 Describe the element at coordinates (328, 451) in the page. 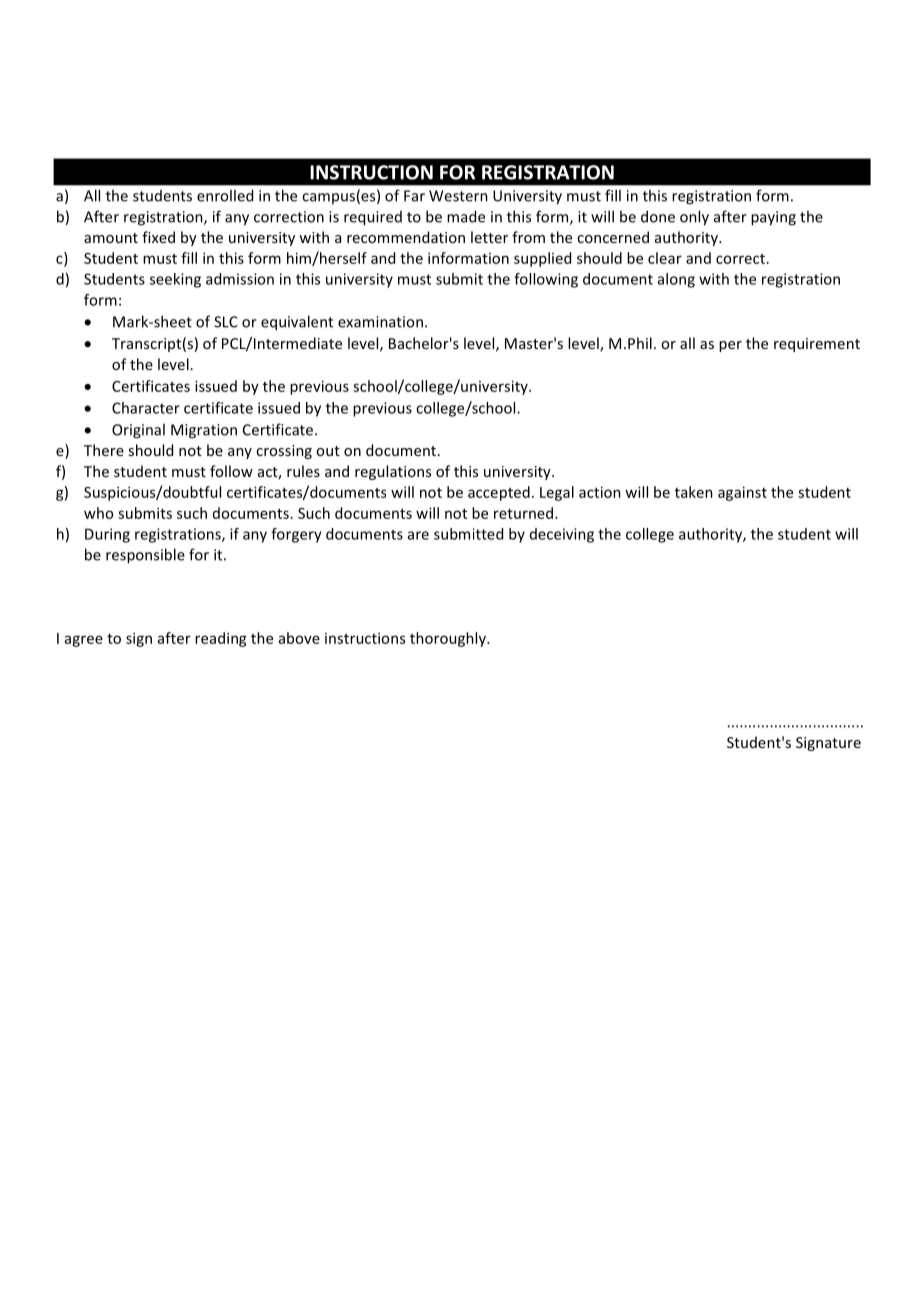

I see `out` at that location.
